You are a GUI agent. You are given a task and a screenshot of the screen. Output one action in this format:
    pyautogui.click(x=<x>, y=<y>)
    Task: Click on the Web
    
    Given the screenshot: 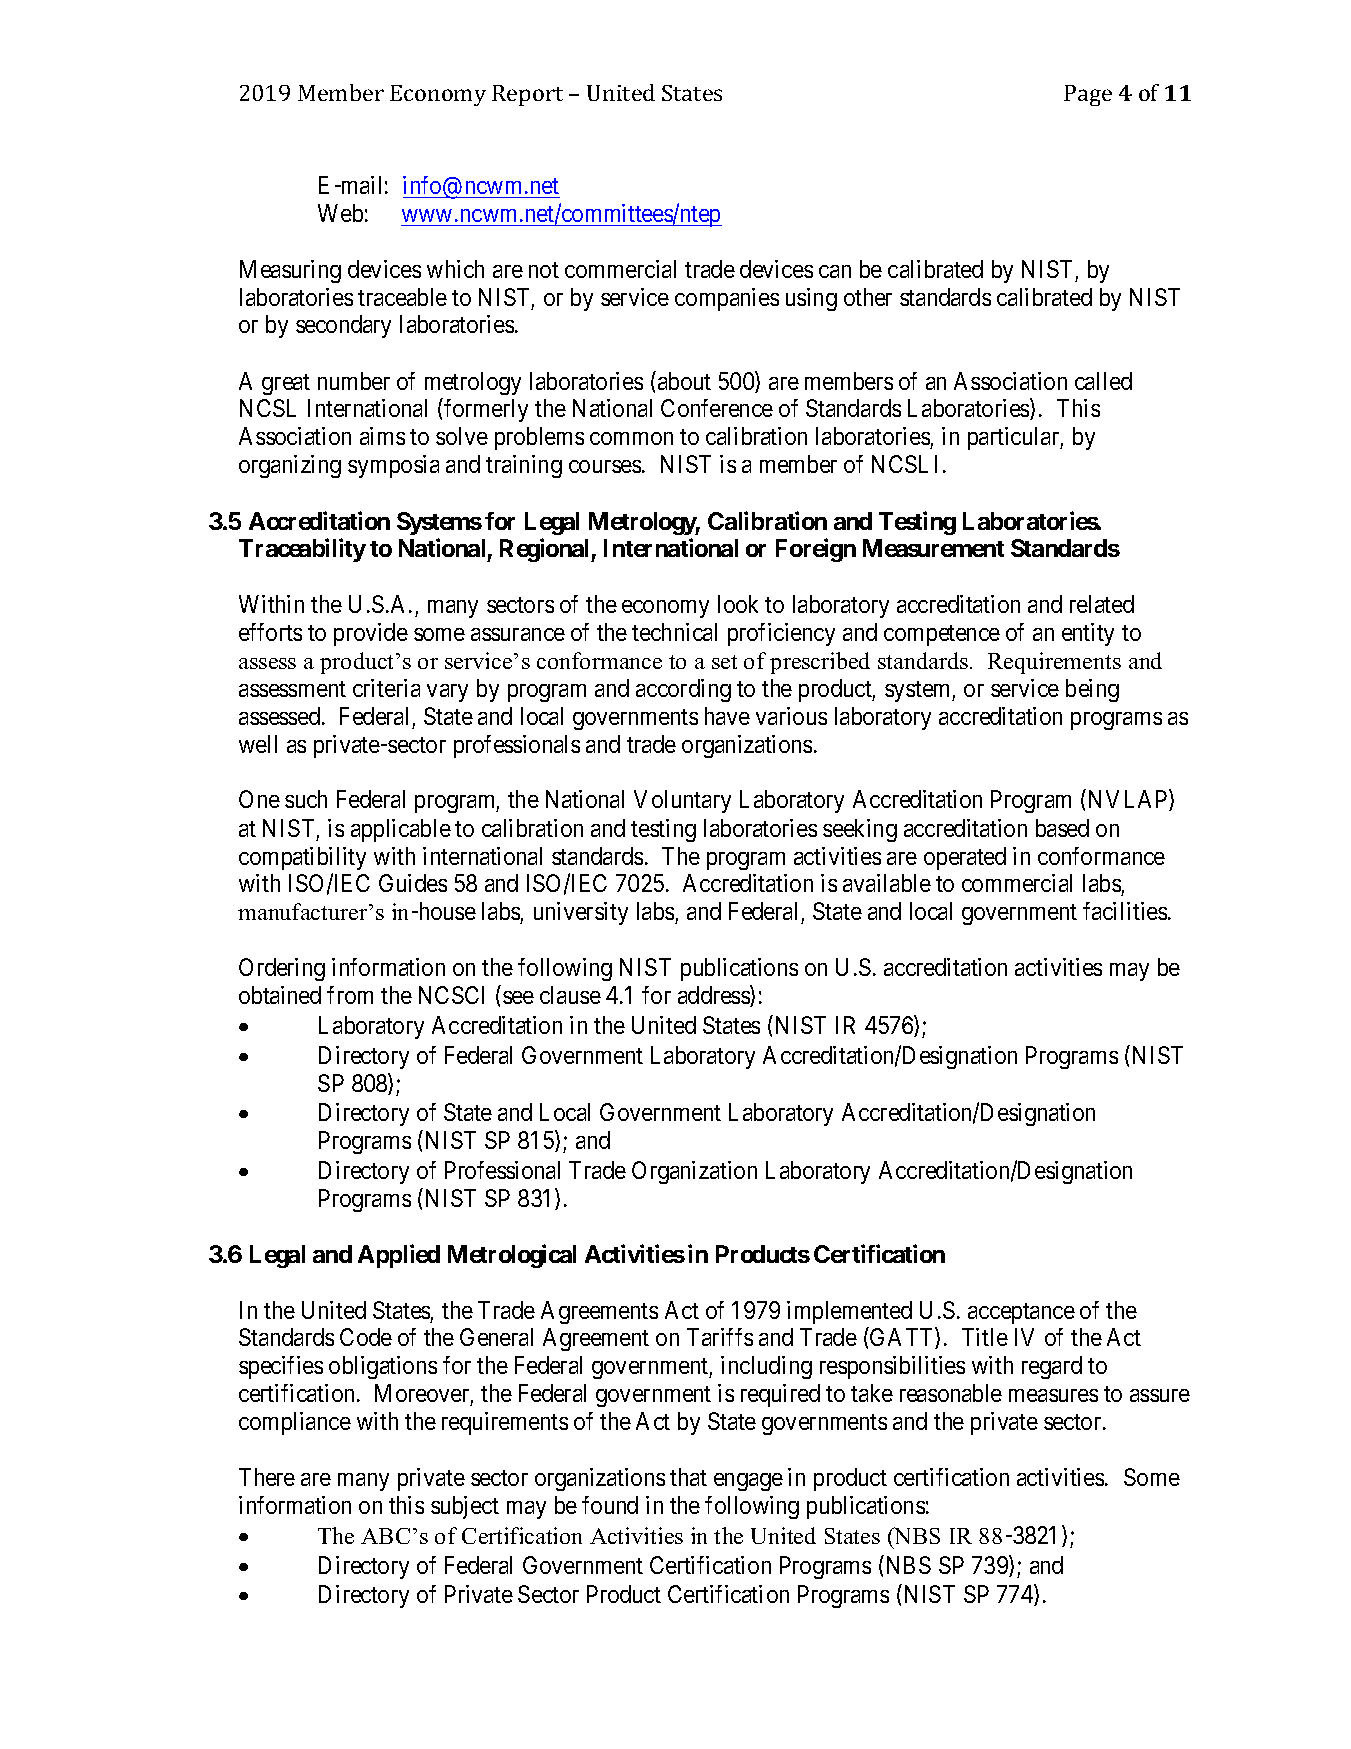 What is the action you would take?
    pyautogui.click(x=340, y=213)
